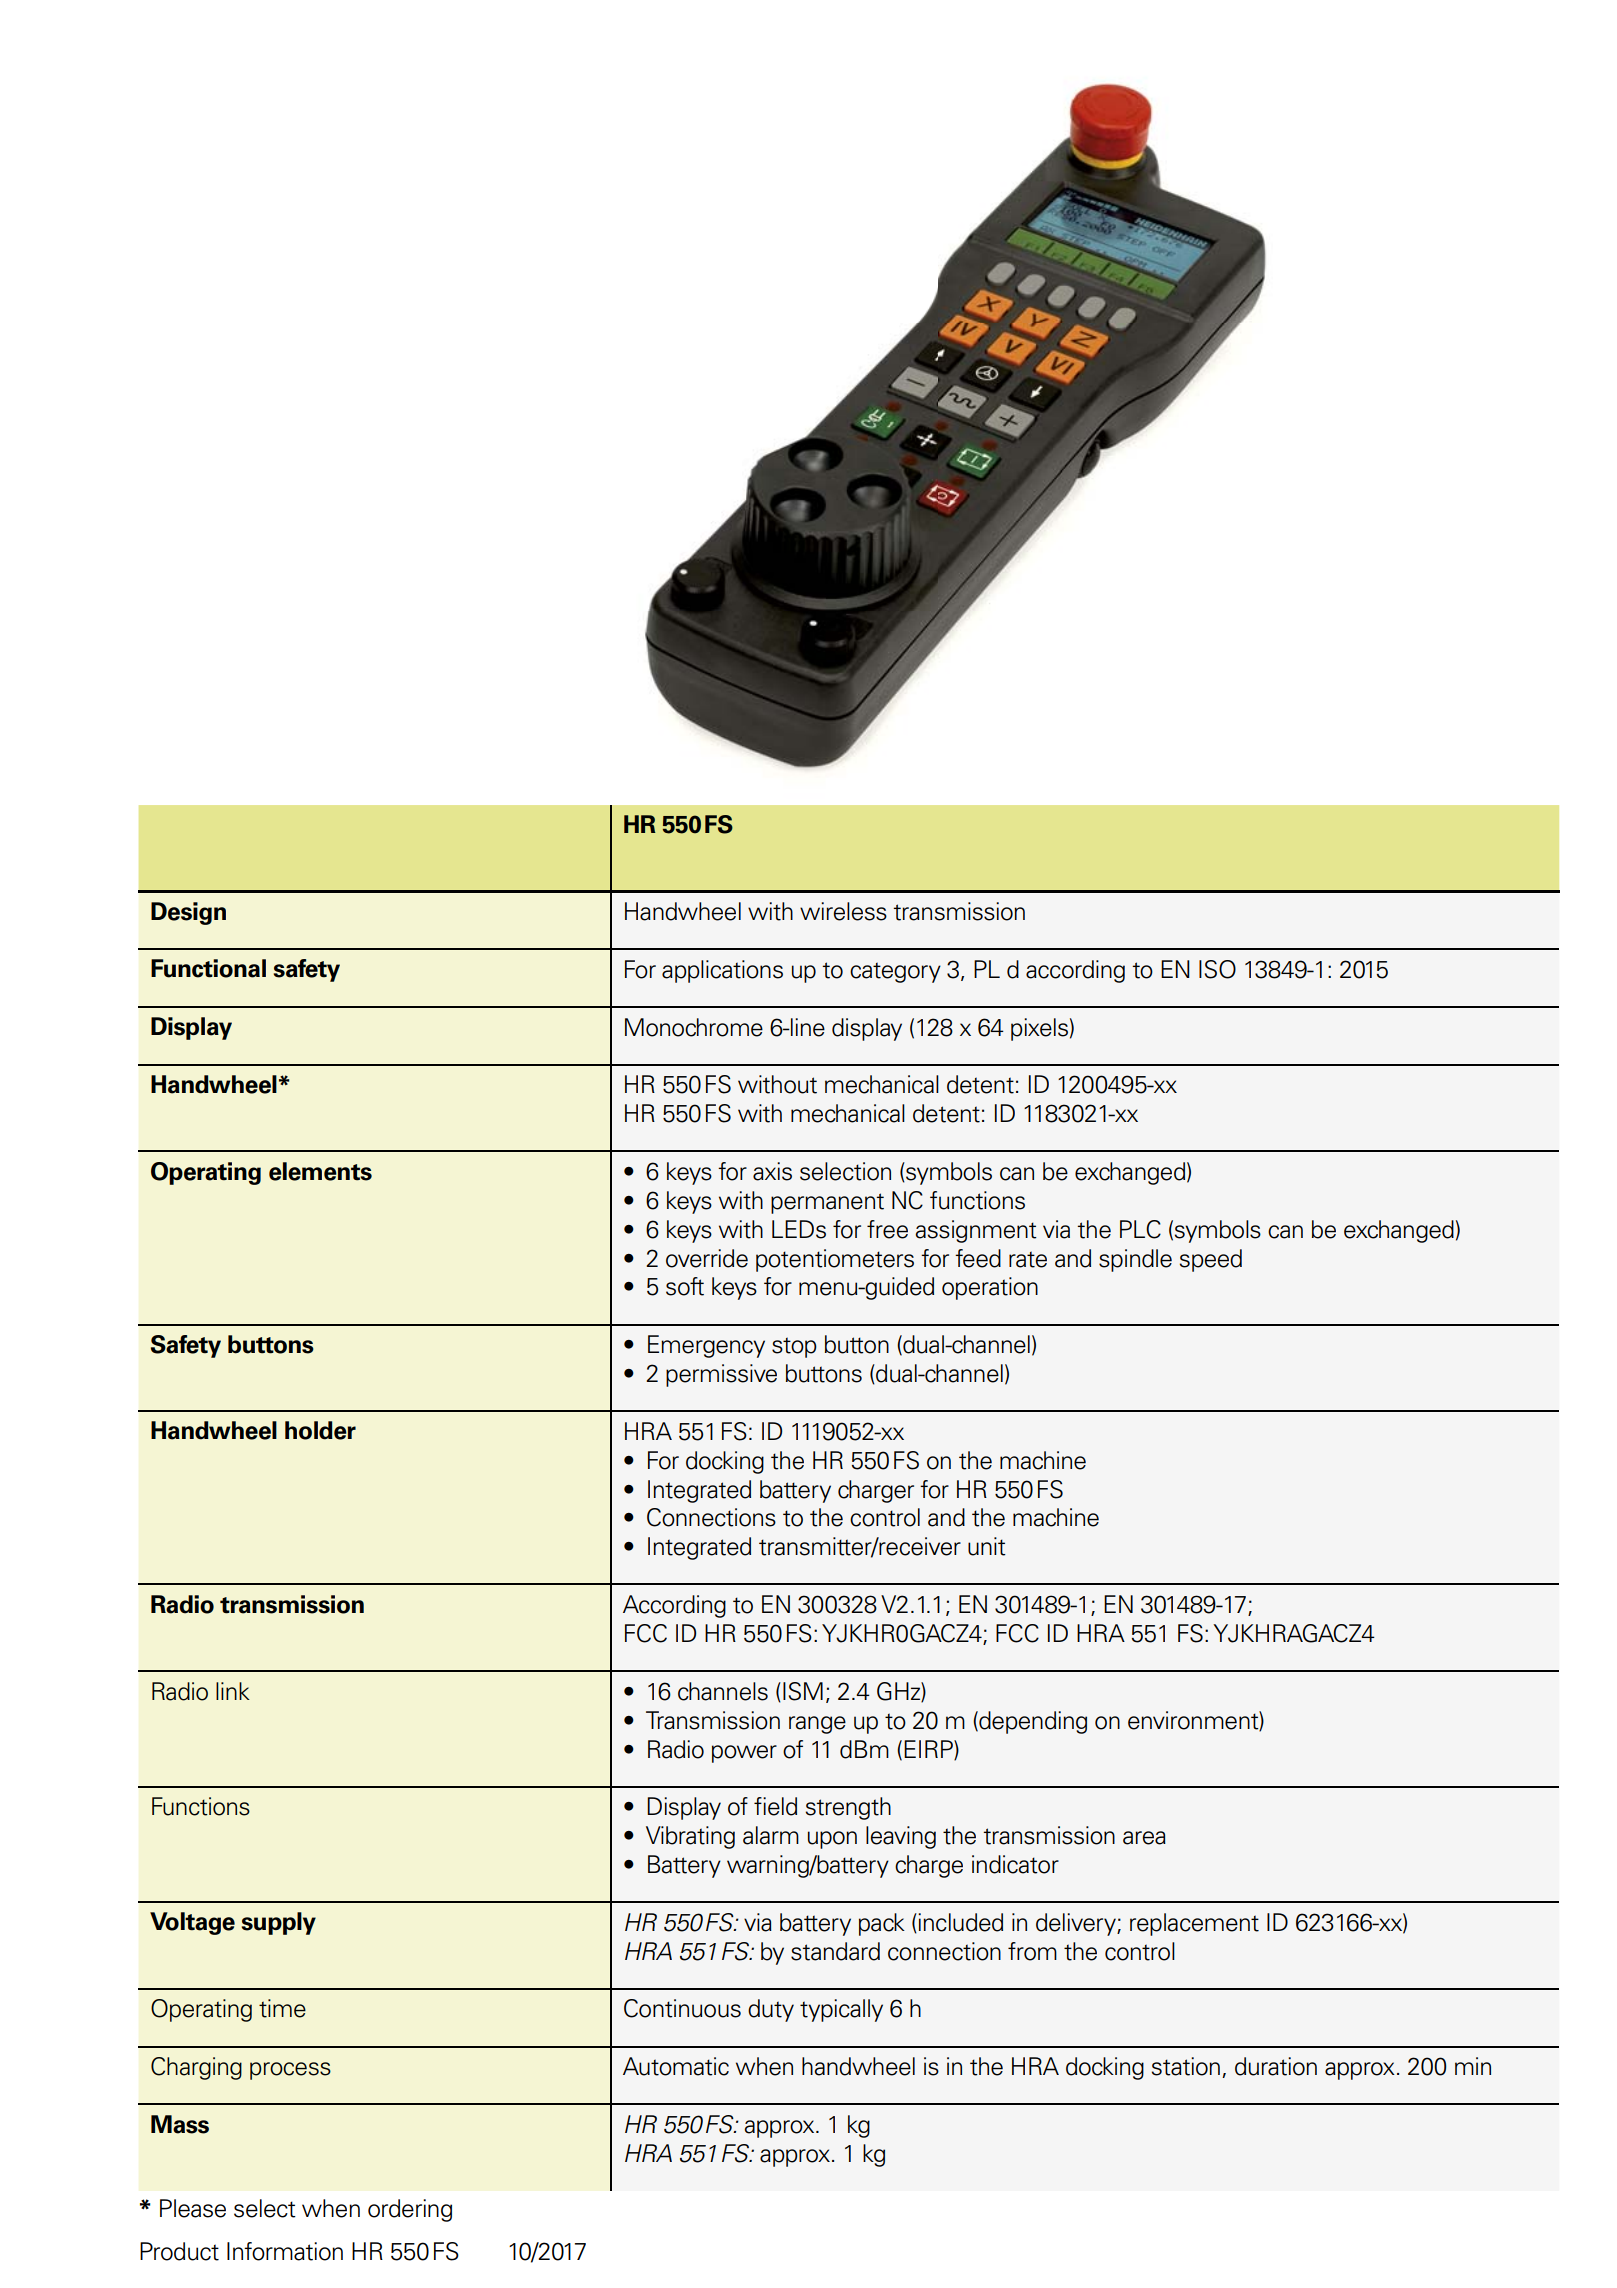  Describe the element at coordinates (208, 968) in the page. I see `Functional` at that location.
